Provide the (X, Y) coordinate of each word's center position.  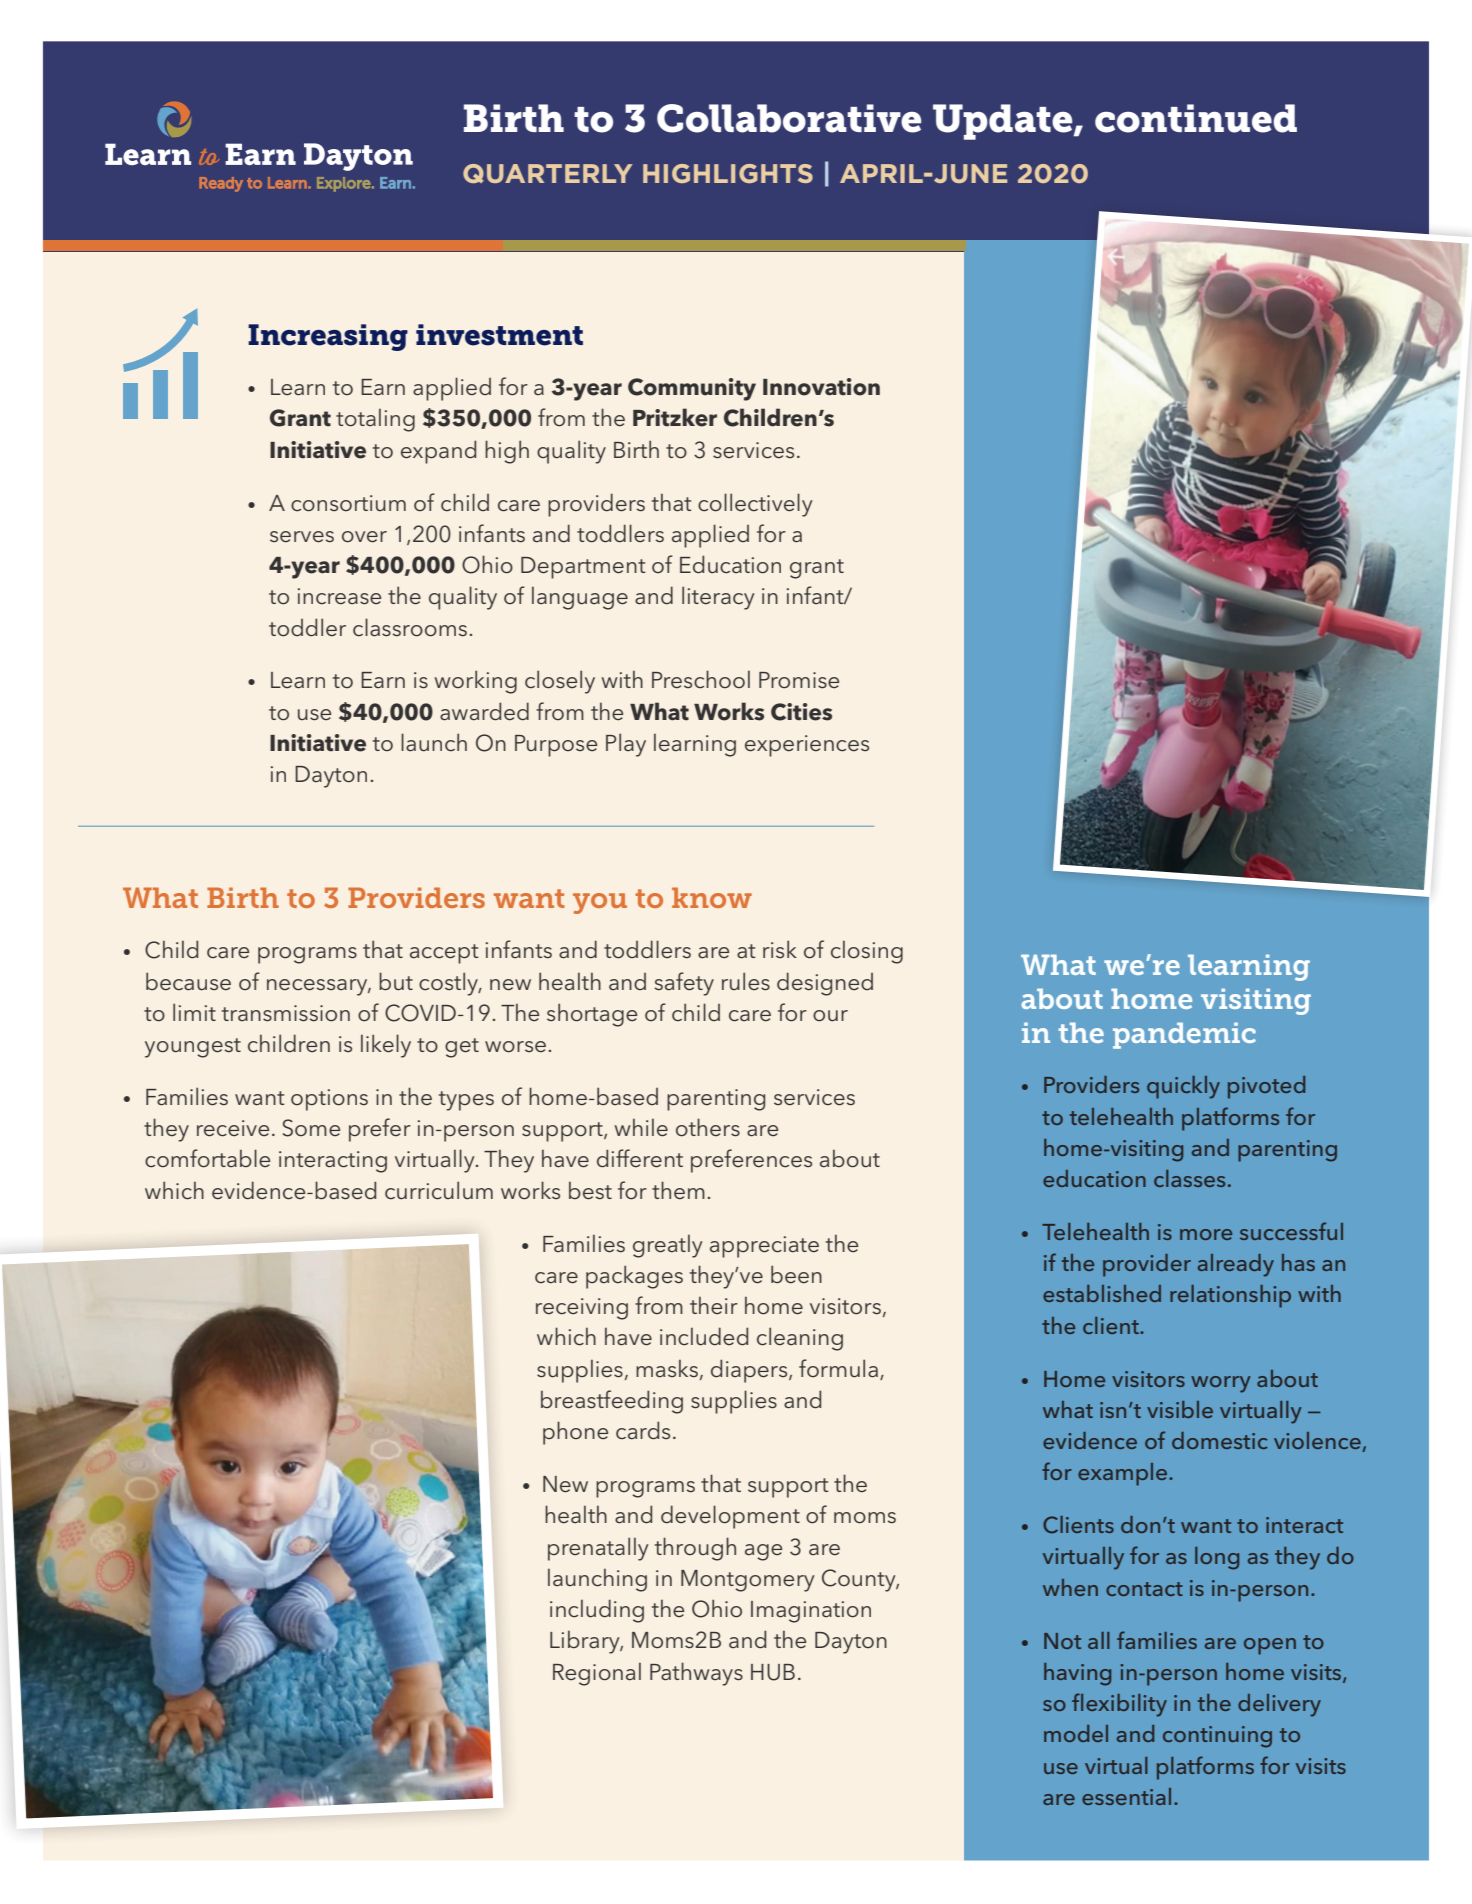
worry (1221, 1384)
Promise (799, 680)
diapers (750, 1371)
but (396, 981)
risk (780, 949)
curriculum (439, 1190)
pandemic (1184, 1035)
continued (1196, 118)
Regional (597, 1674)
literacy (718, 598)
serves (302, 537)
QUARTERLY (547, 173)
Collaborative (789, 118)
